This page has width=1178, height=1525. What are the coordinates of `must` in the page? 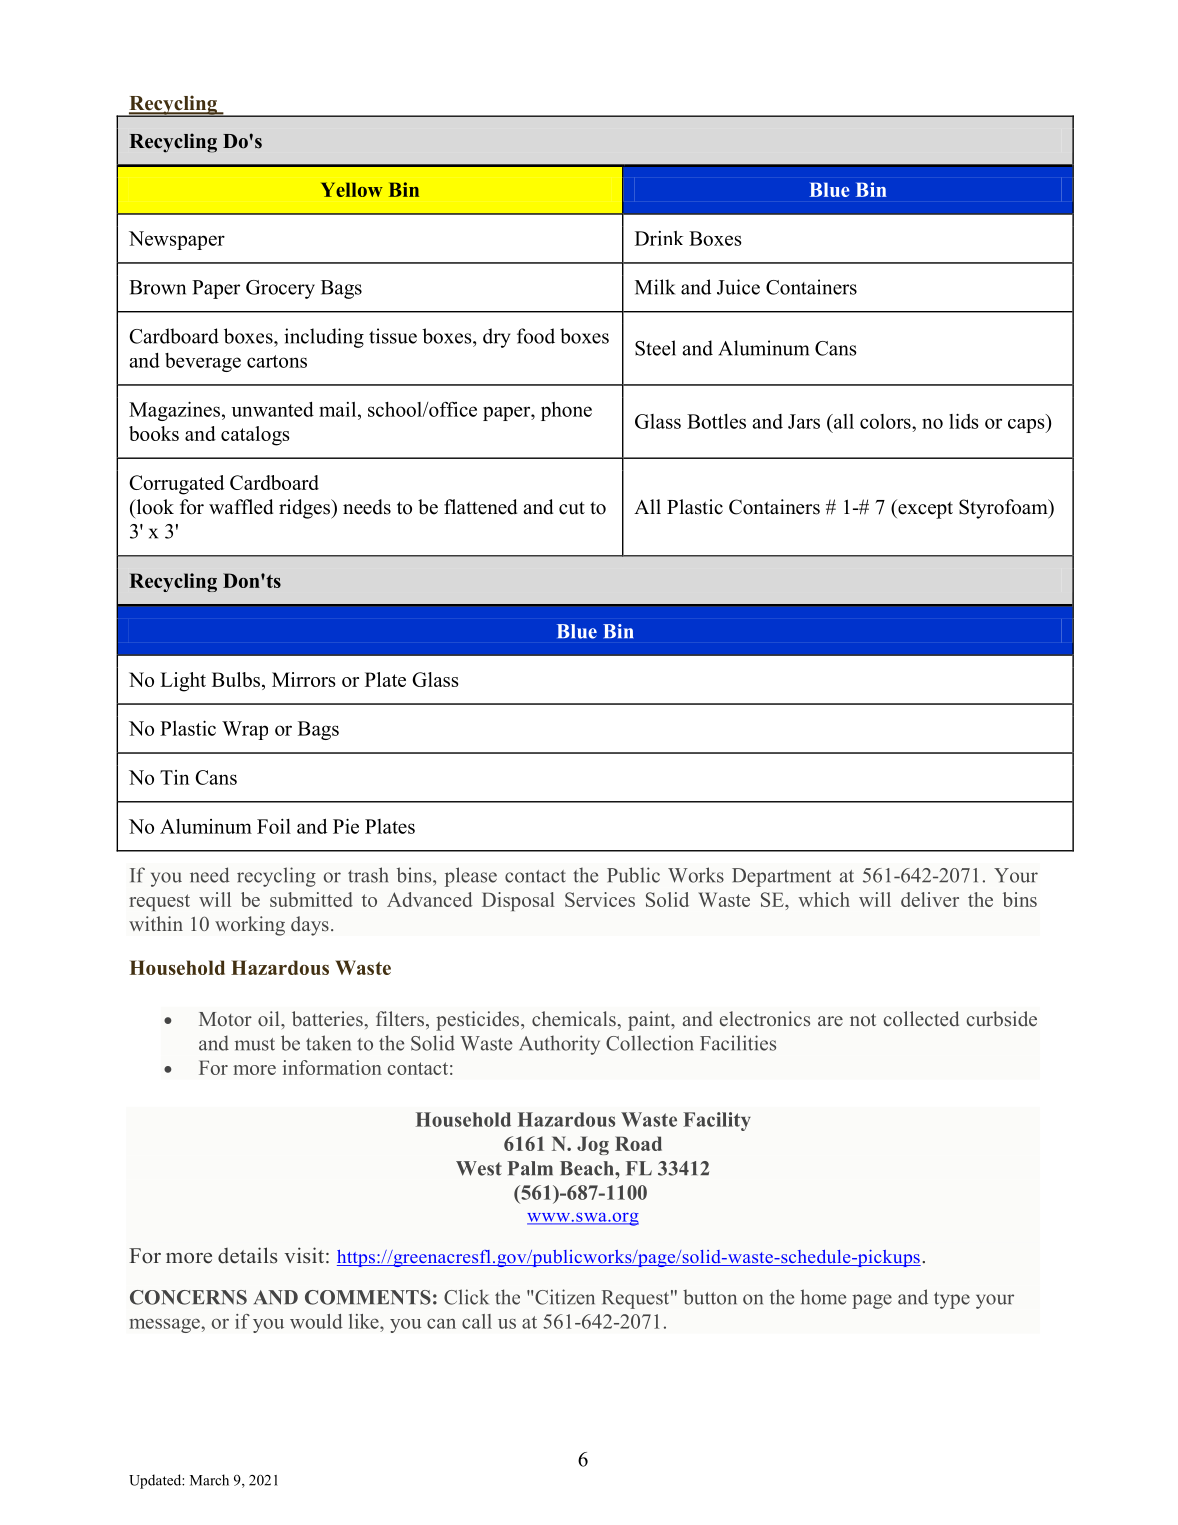 It's located at (255, 1044).
